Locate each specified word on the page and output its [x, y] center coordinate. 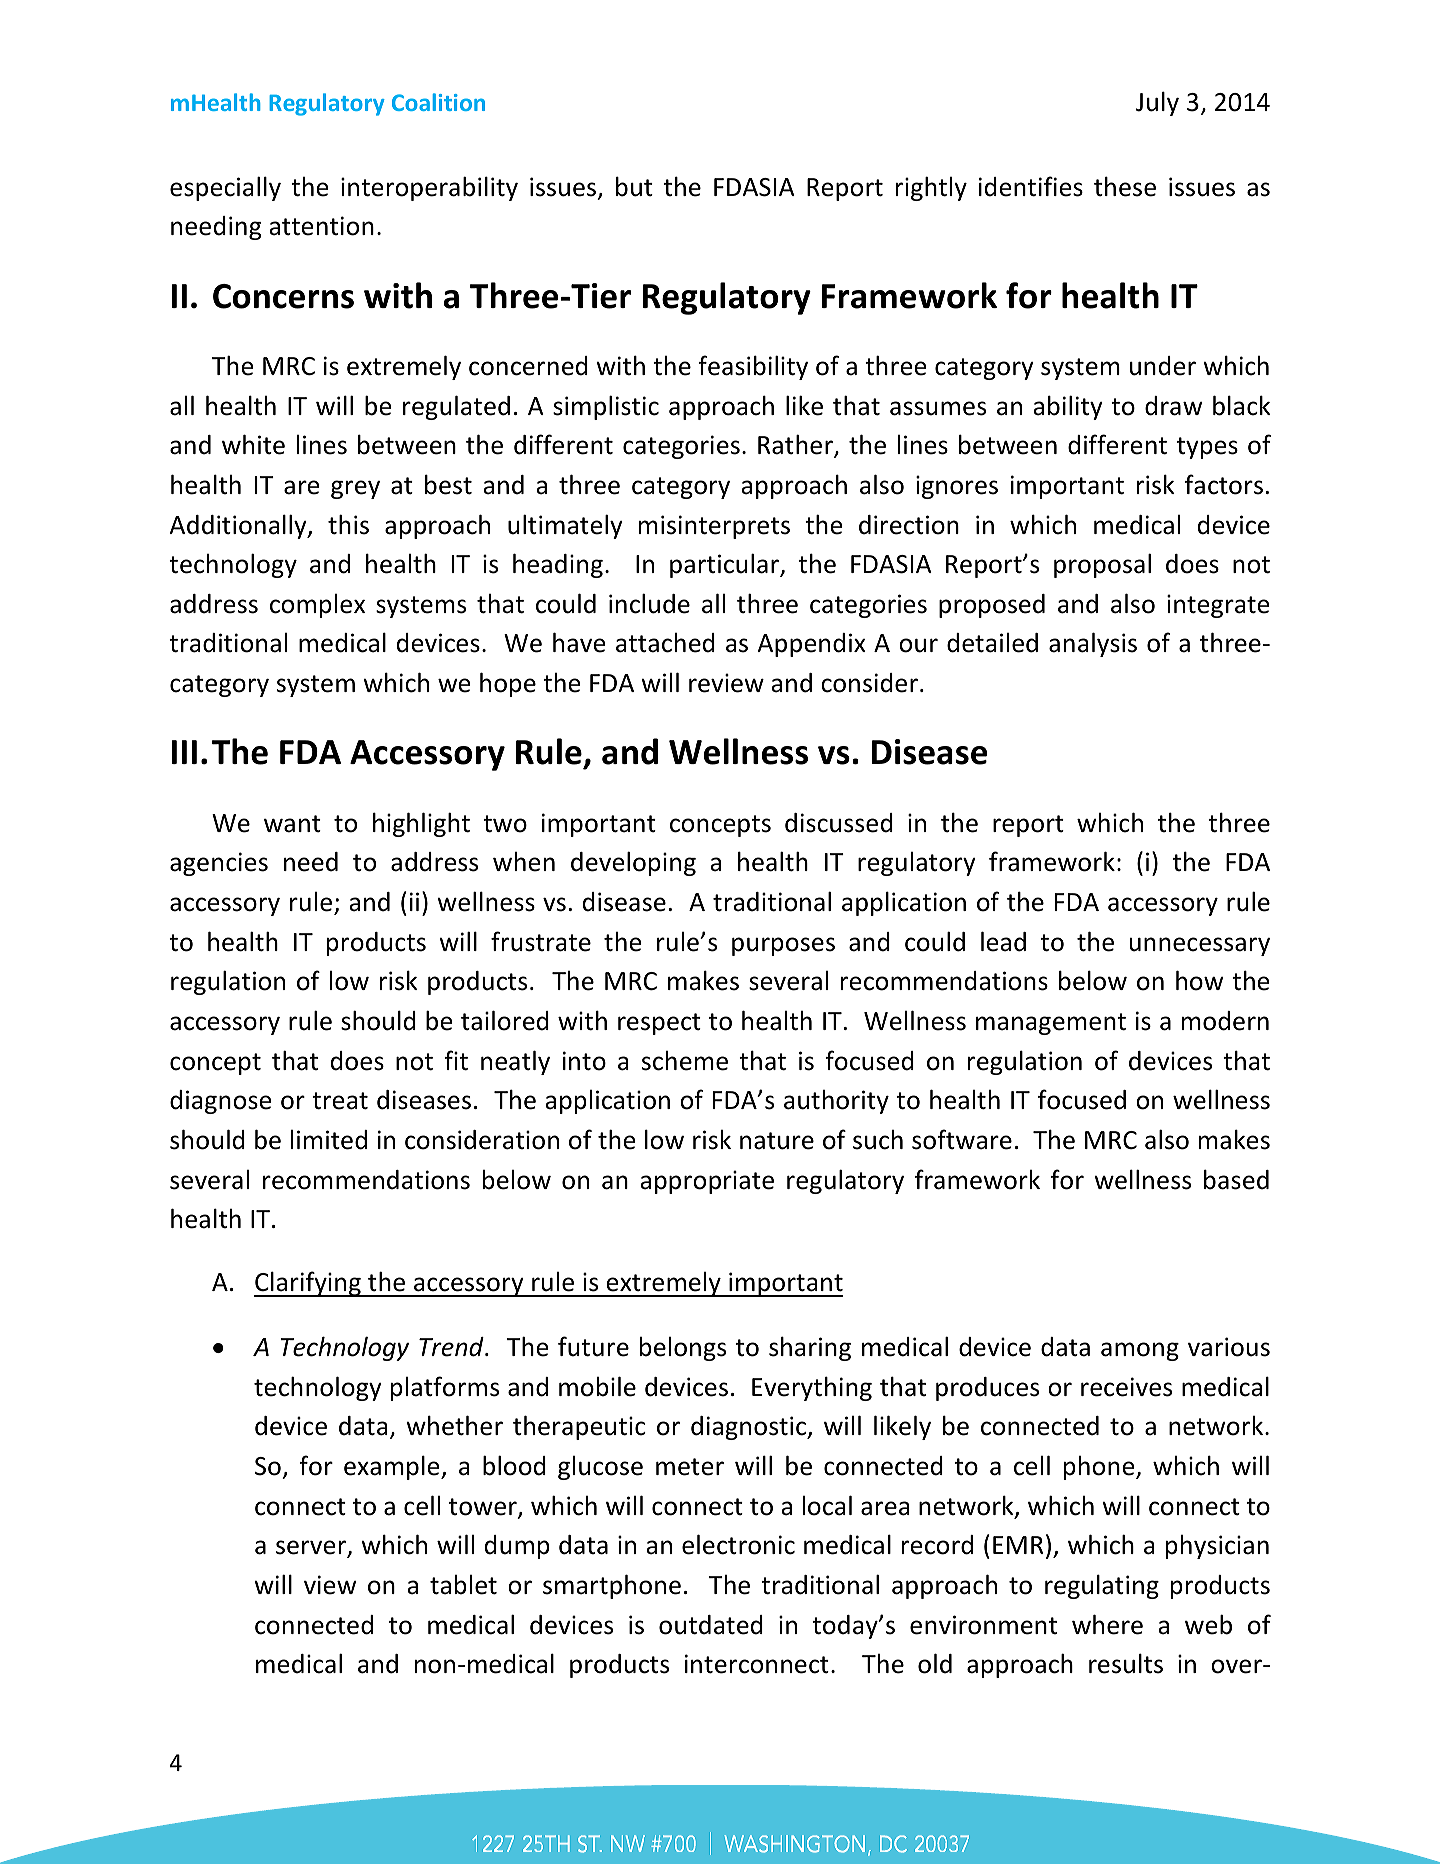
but [634, 186]
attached [665, 643]
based [1236, 1179]
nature [777, 1141]
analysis [1093, 644]
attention [321, 226]
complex [317, 606]
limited [329, 1140]
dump [517, 1547]
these [1125, 186]
